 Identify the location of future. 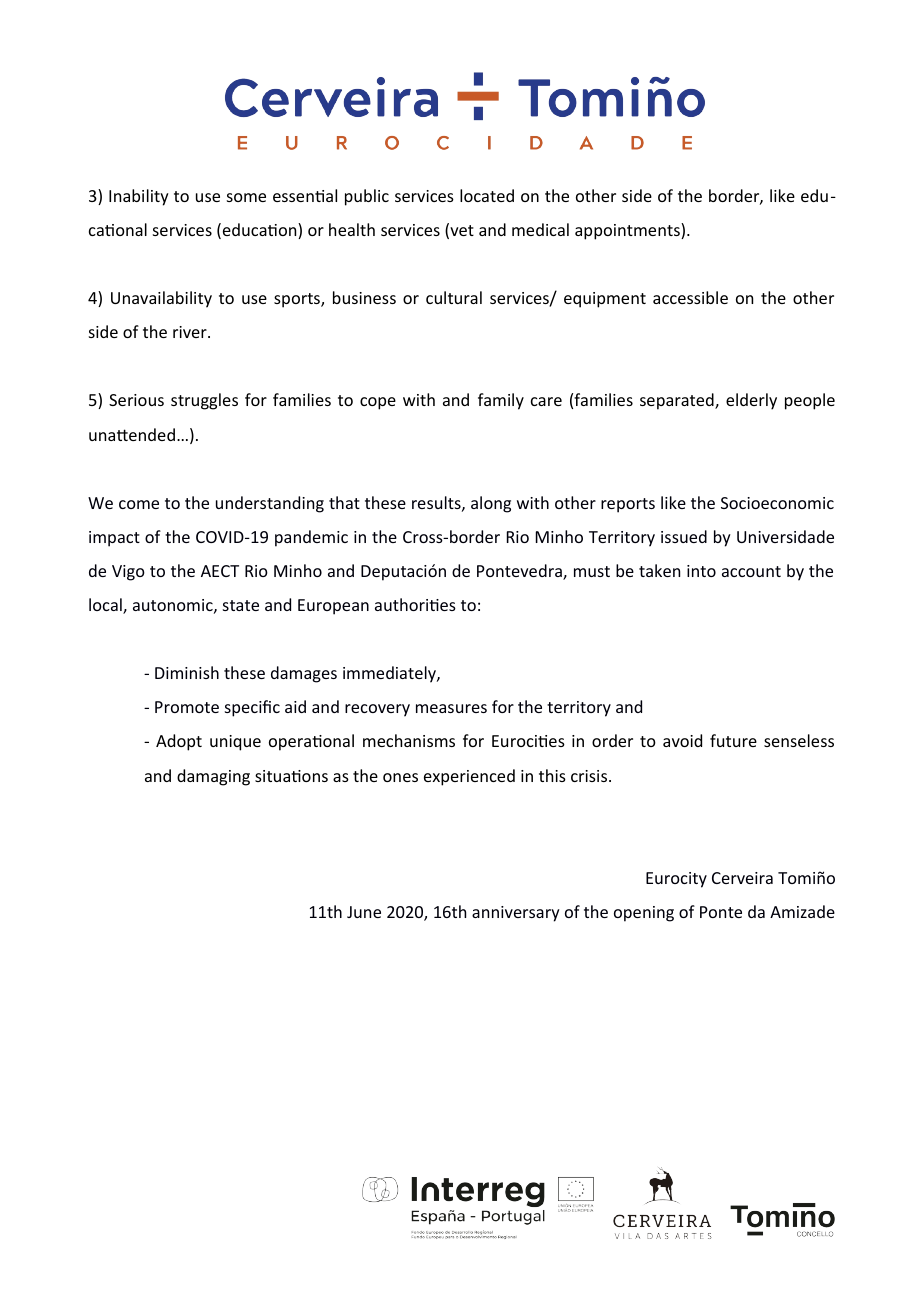
(733, 740).
